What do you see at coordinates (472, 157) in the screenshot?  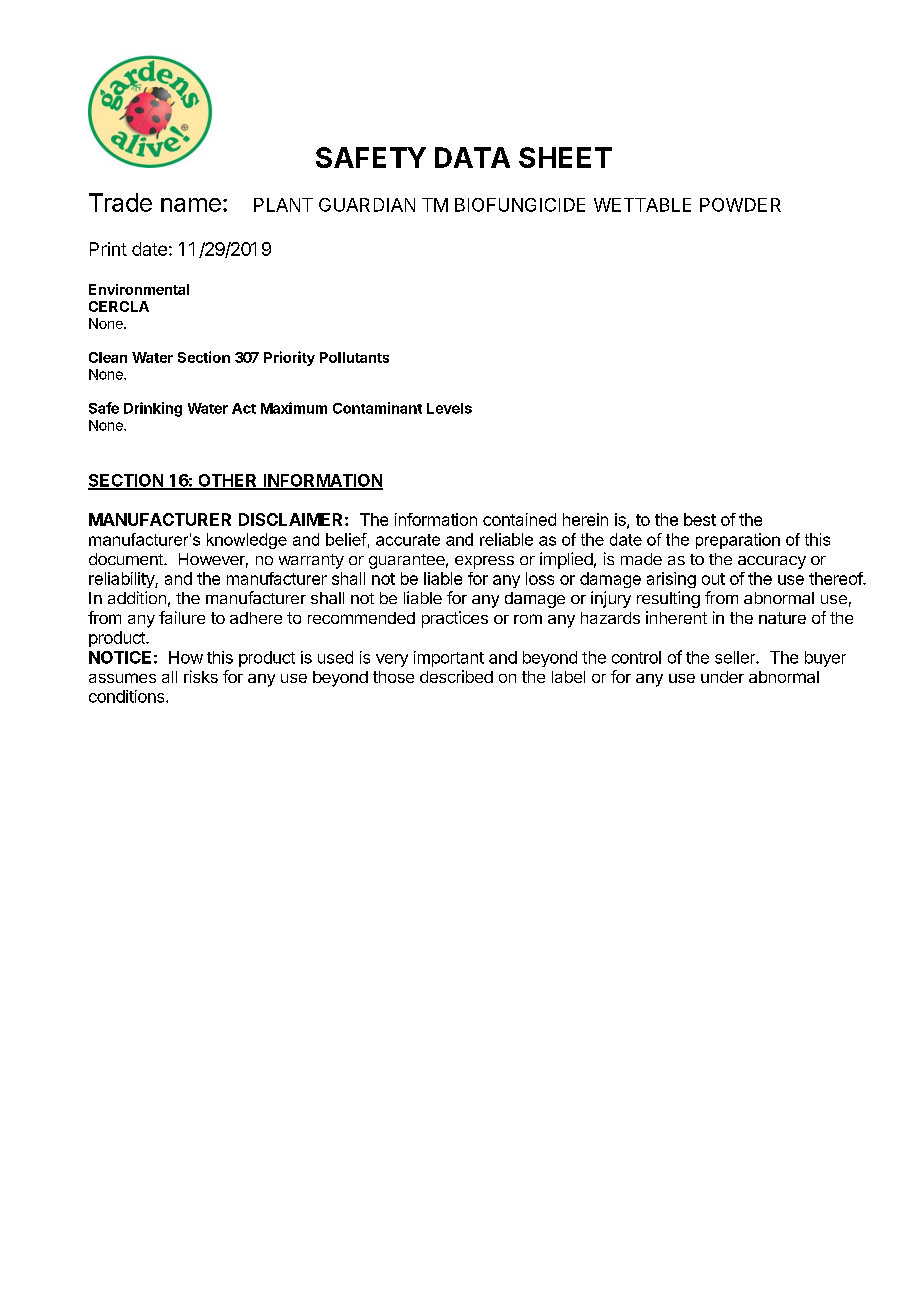 I see `DATA` at bounding box center [472, 157].
